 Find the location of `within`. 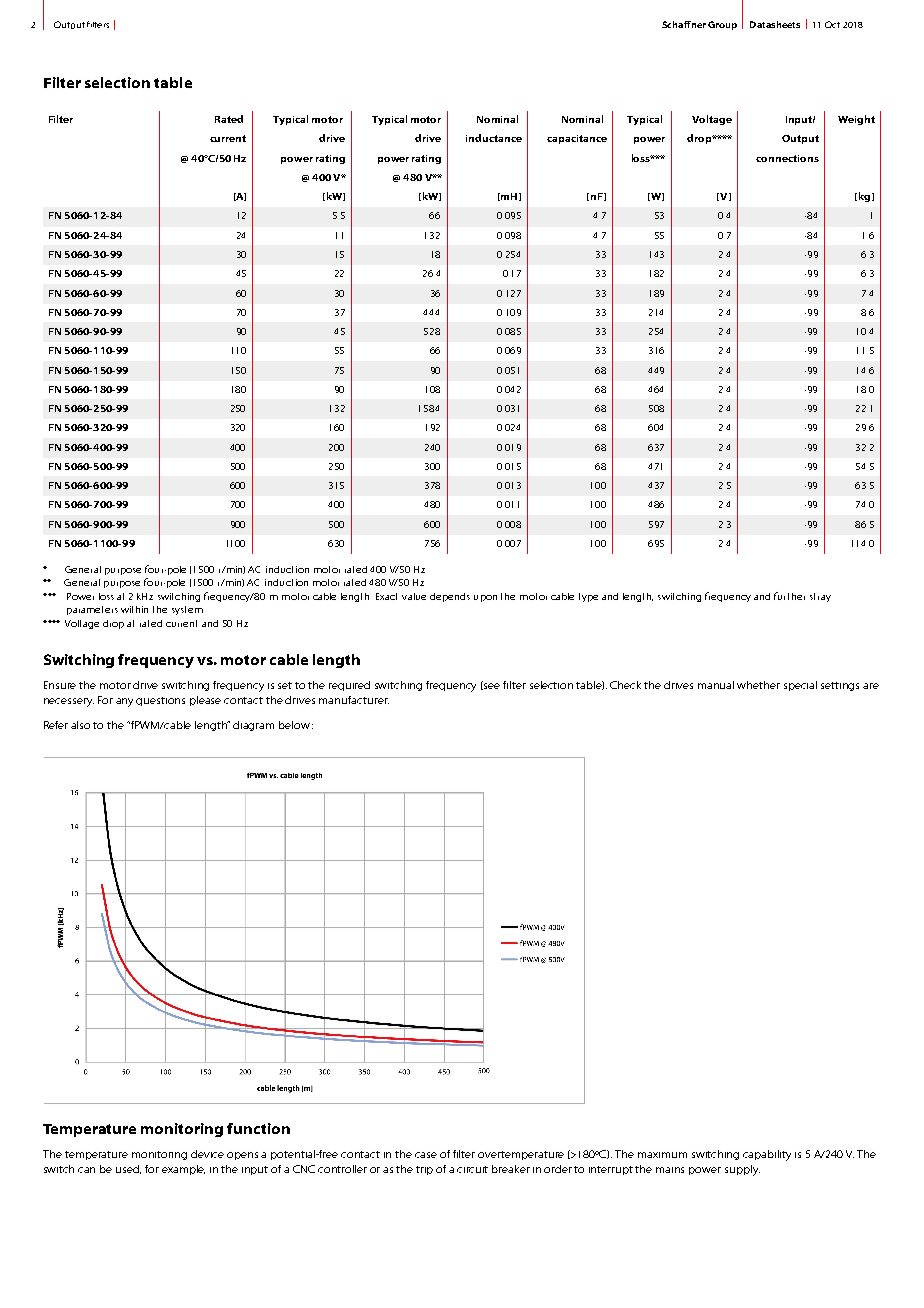

within is located at coordinates (134, 609).
